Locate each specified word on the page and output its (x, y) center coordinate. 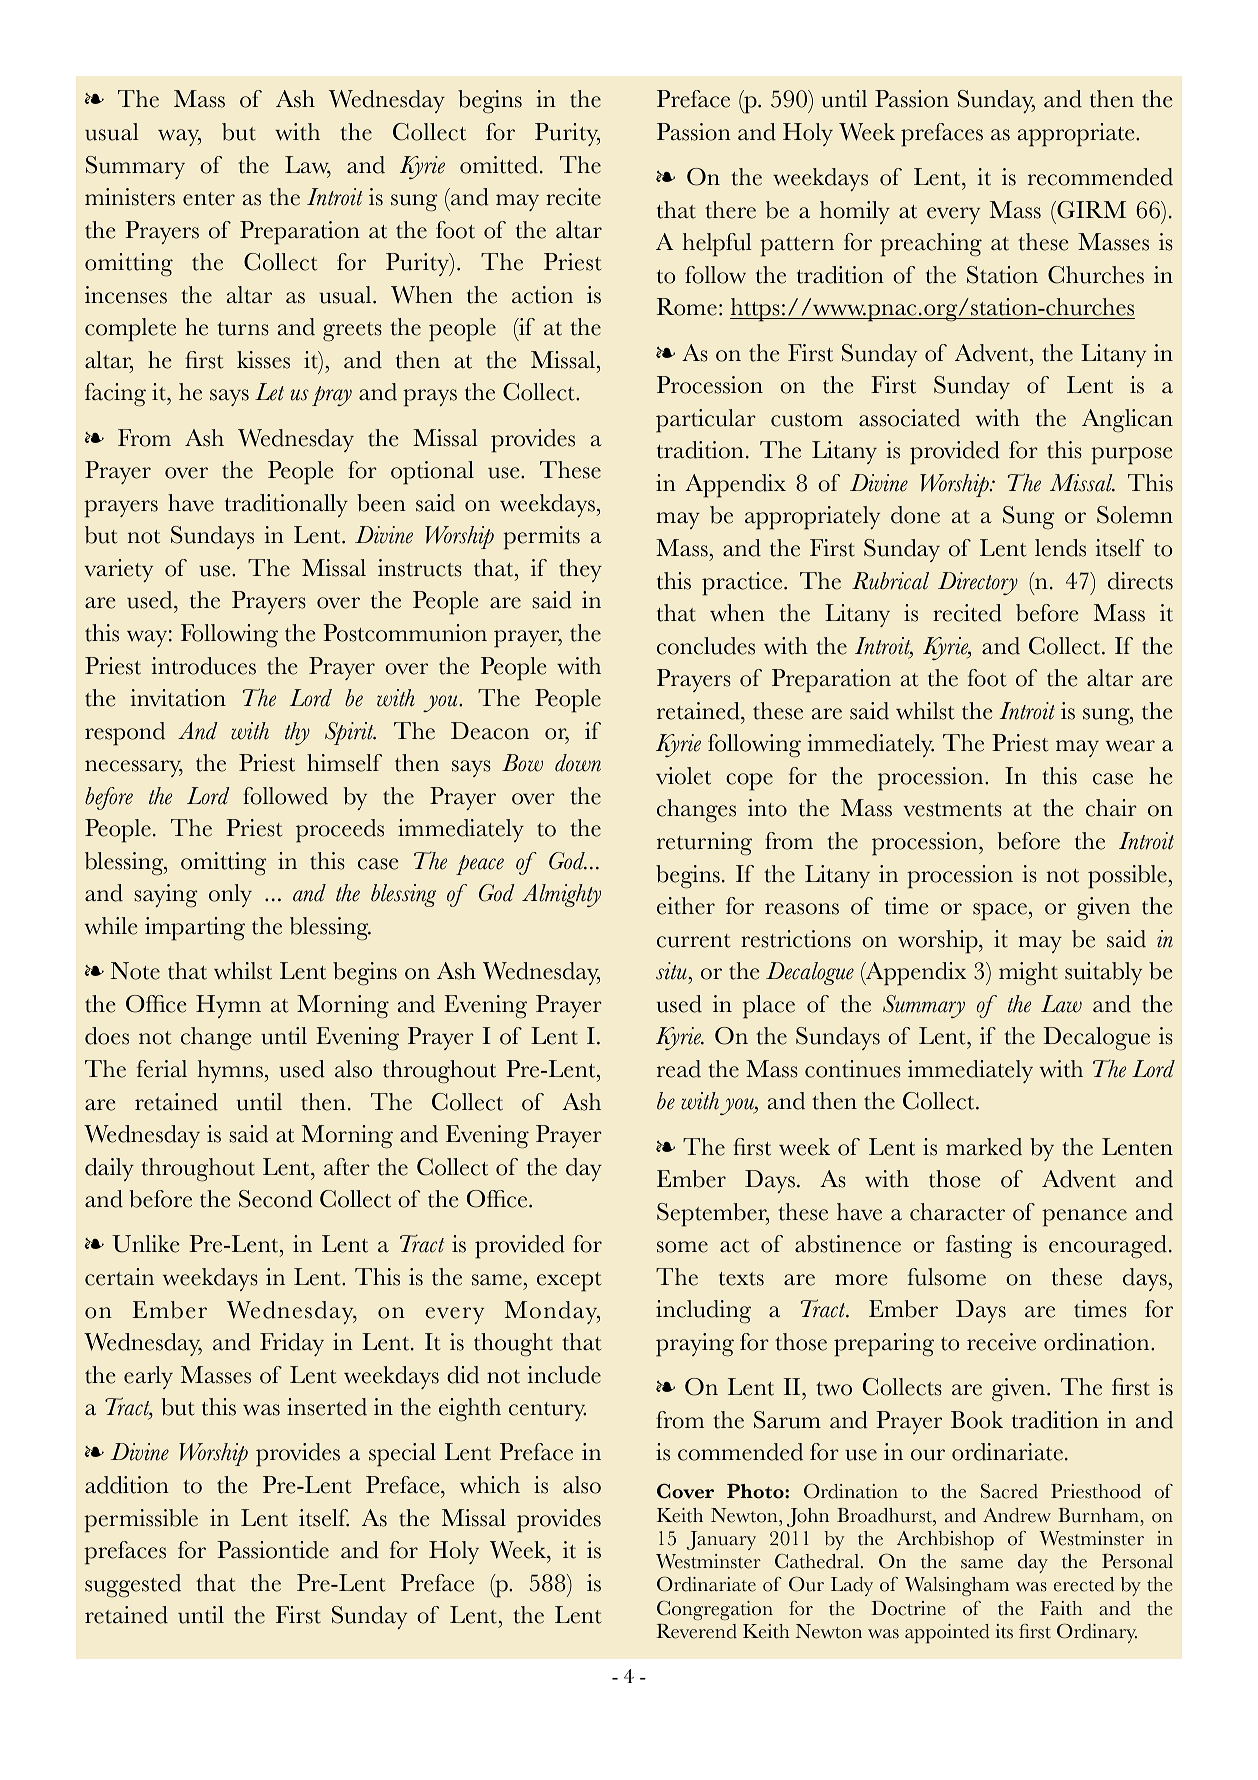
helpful (717, 245)
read (679, 1069)
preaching (931, 245)
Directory (978, 583)
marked (984, 1147)
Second (276, 1199)
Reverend (696, 1631)
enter (209, 199)
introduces (203, 666)
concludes (706, 646)
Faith (1061, 1608)
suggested (133, 1586)
